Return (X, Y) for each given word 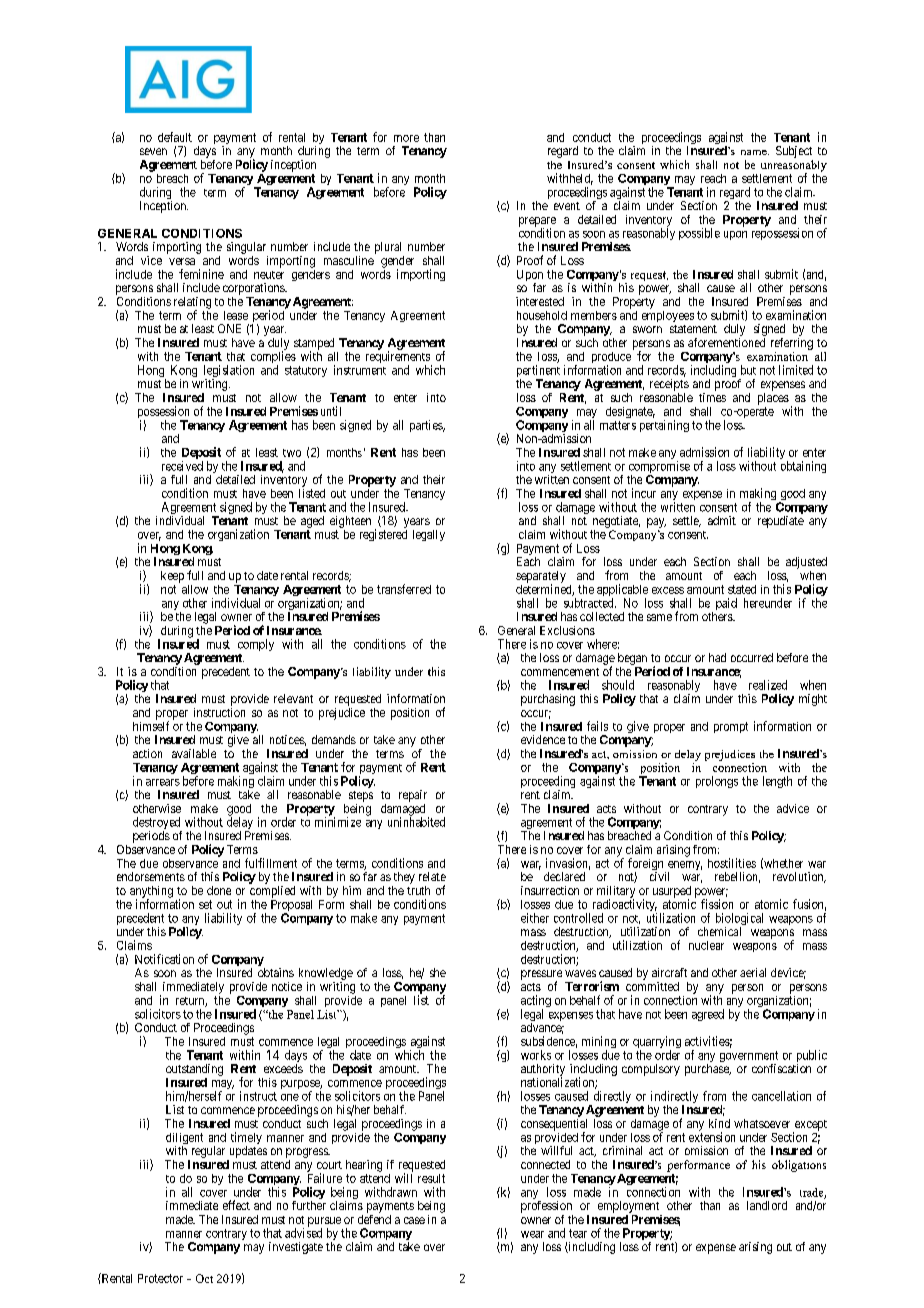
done (219, 890)
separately (541, 578)
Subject (794, 153)
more (406, 138)
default (175, 137)
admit (722, 520)
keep (172, 577)
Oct (204, 1278)
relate (432, 876)
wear (532, 1234)
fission (717, 904)
